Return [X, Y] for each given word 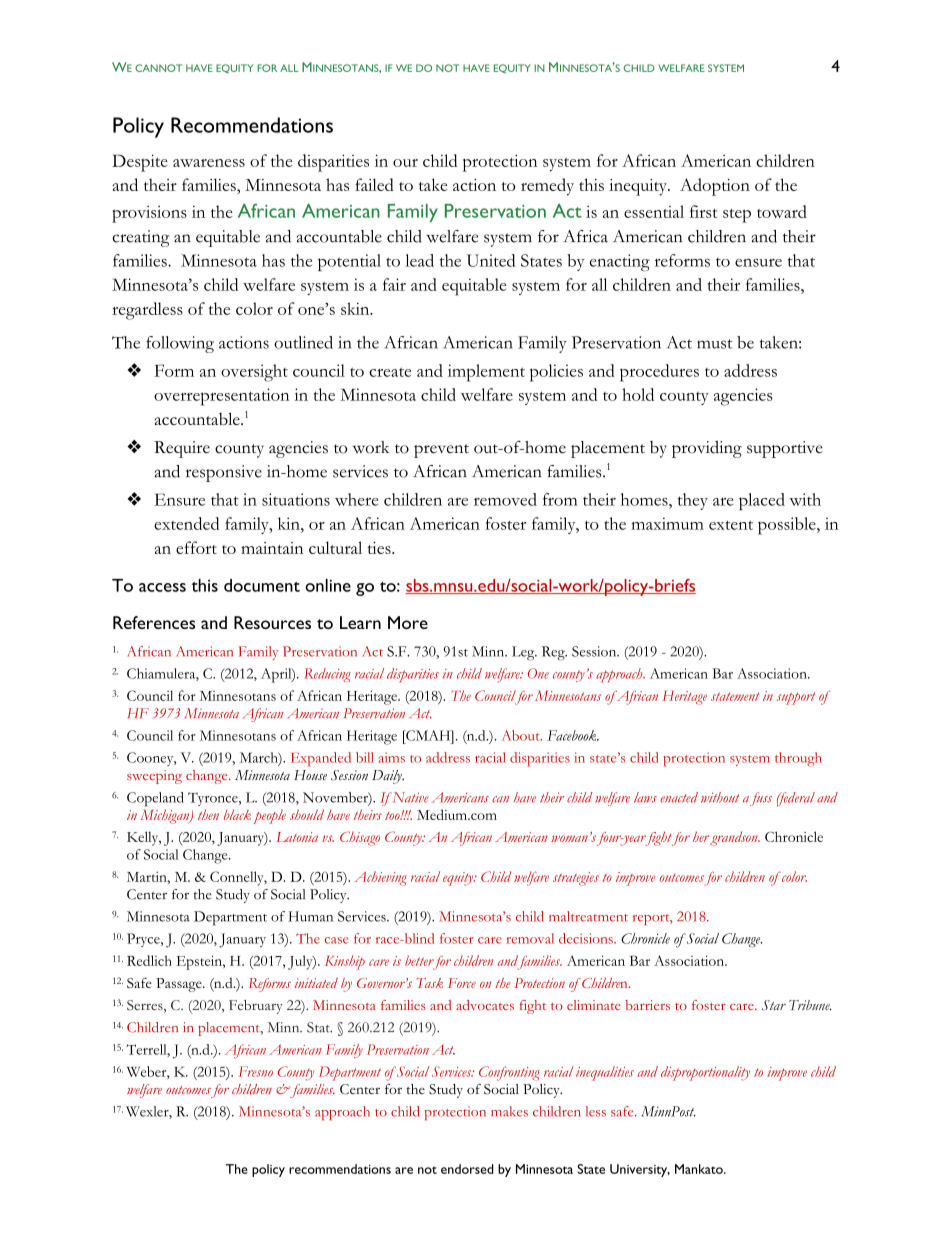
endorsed [467, 1169]
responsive [224, 473]
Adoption [715, 187]
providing [707, 449]
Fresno [255, 1071]
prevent [441, 451]
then [208, 814]
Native [410, 797]
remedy [547, 187]
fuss [761, 799]
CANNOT [158, 68]
